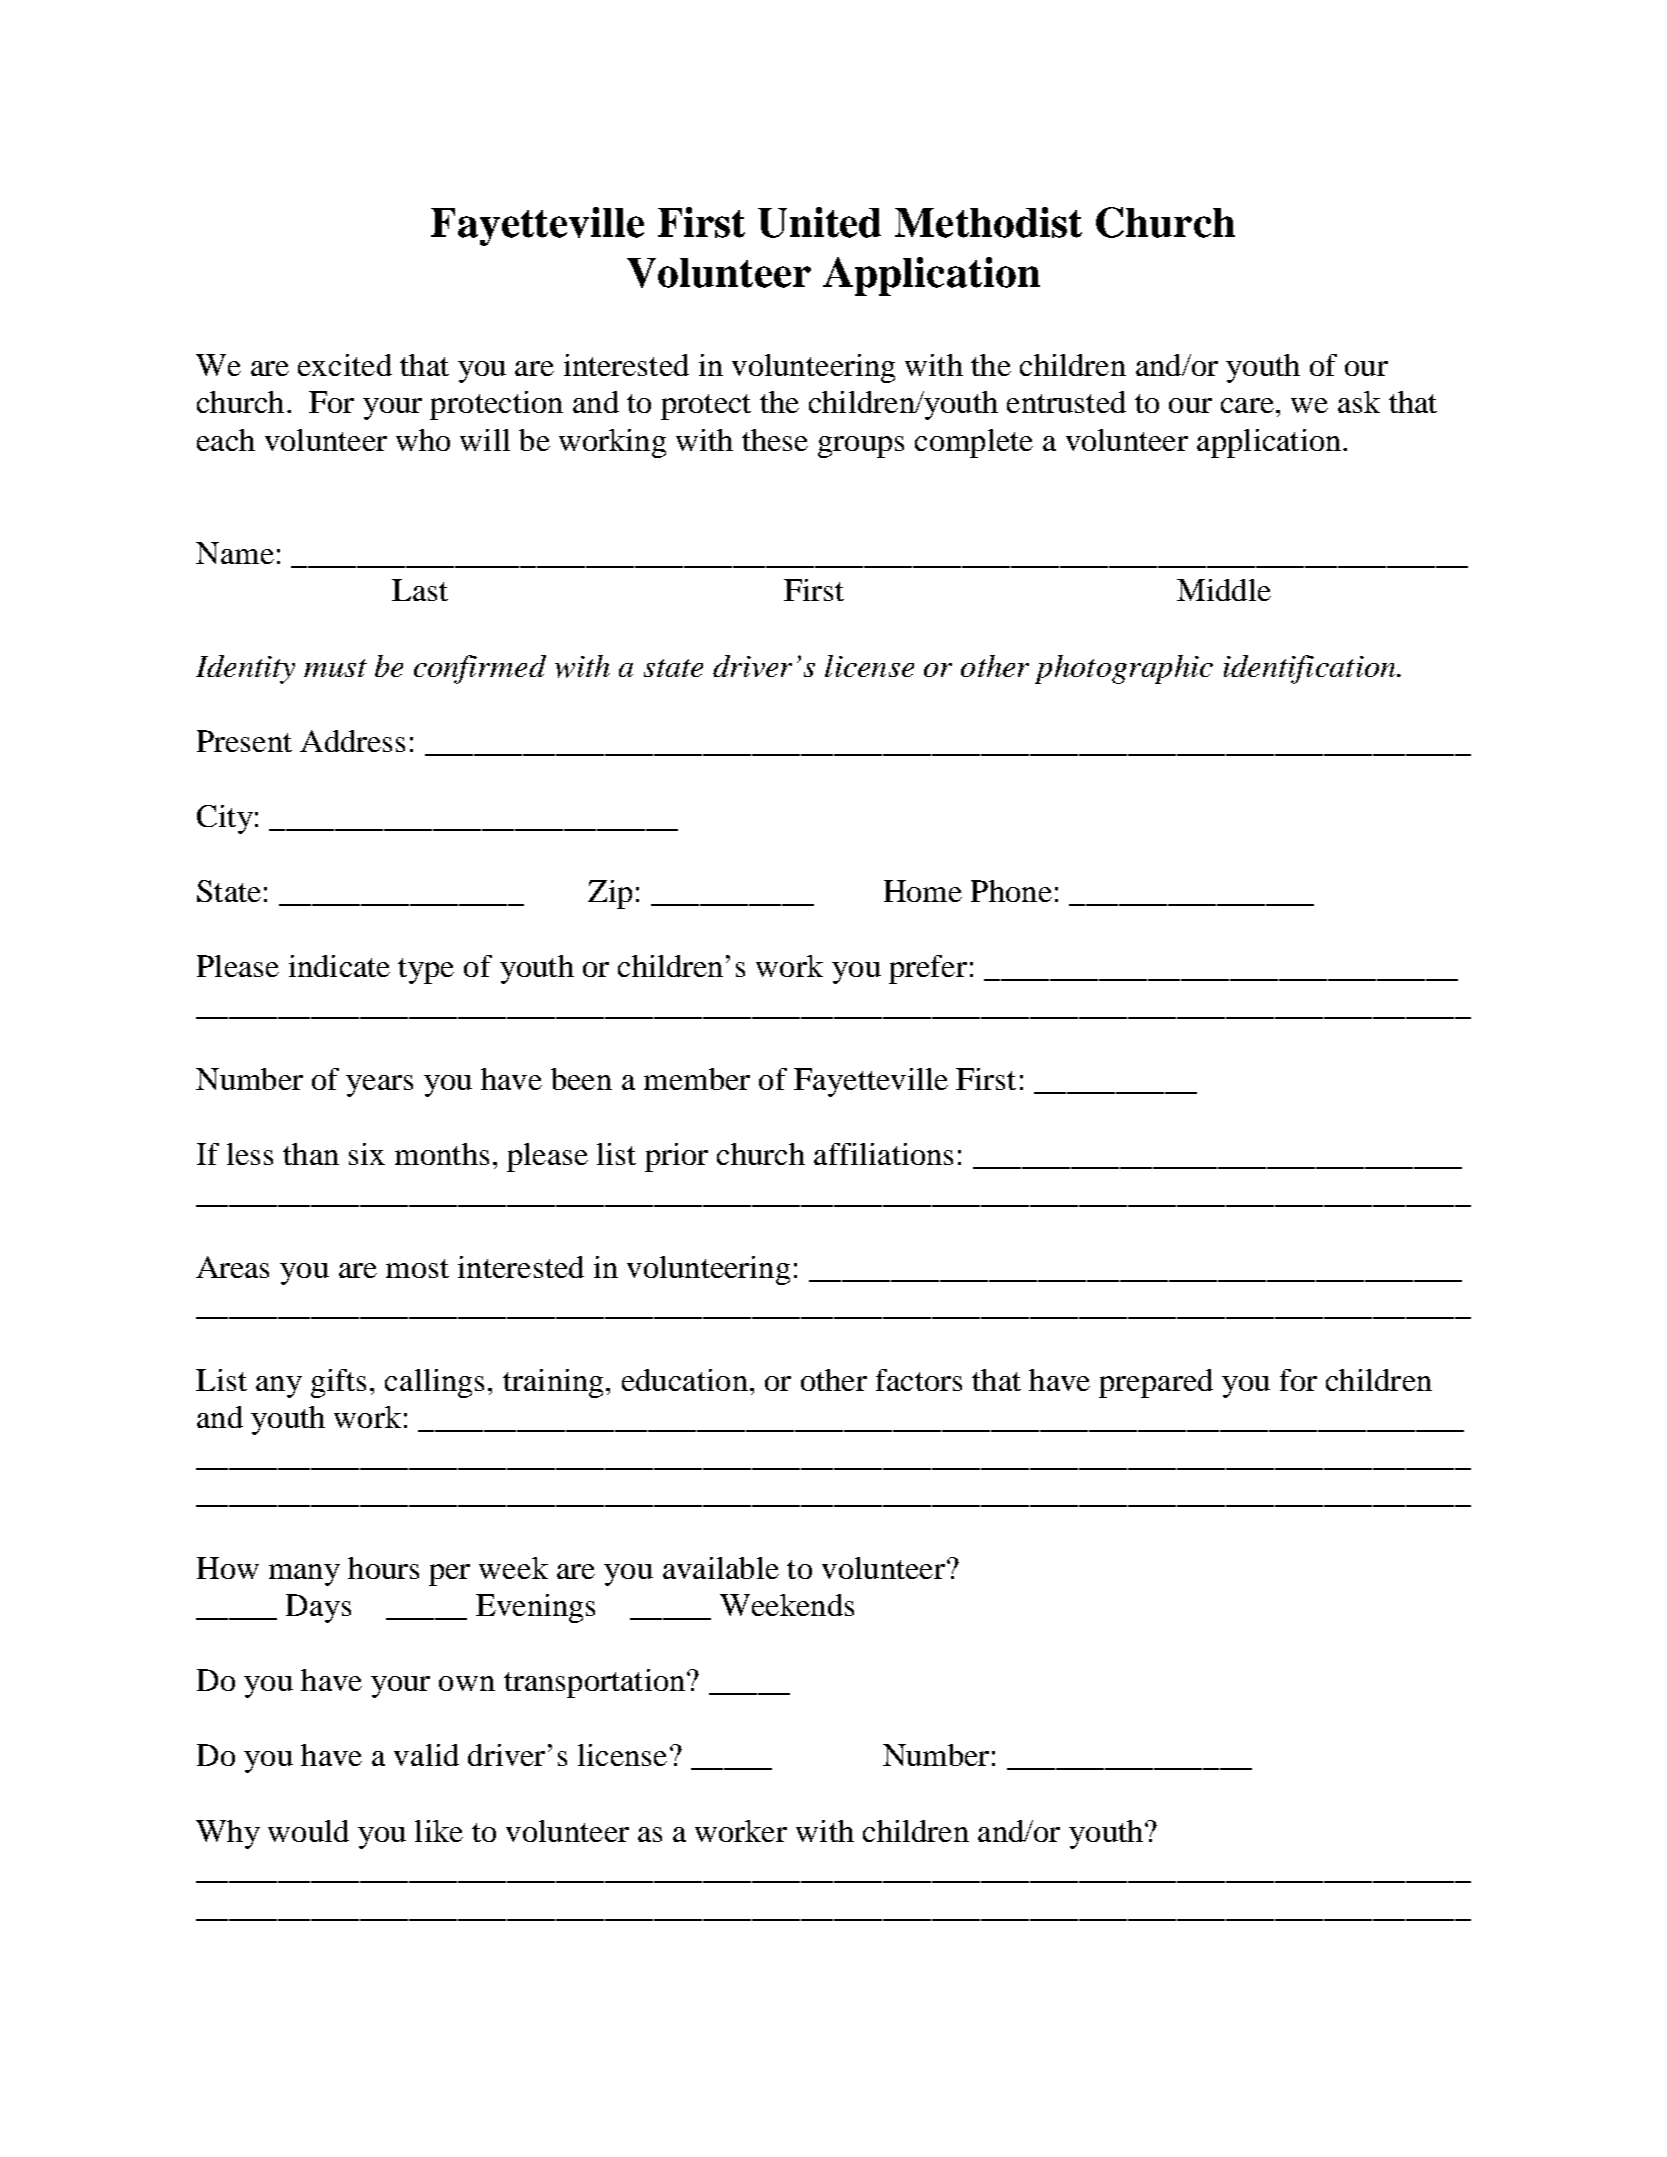 This document has height=2157, width=1667. Describe the element at coordinates (379, 1086) in the document. I see `years` at that location.
